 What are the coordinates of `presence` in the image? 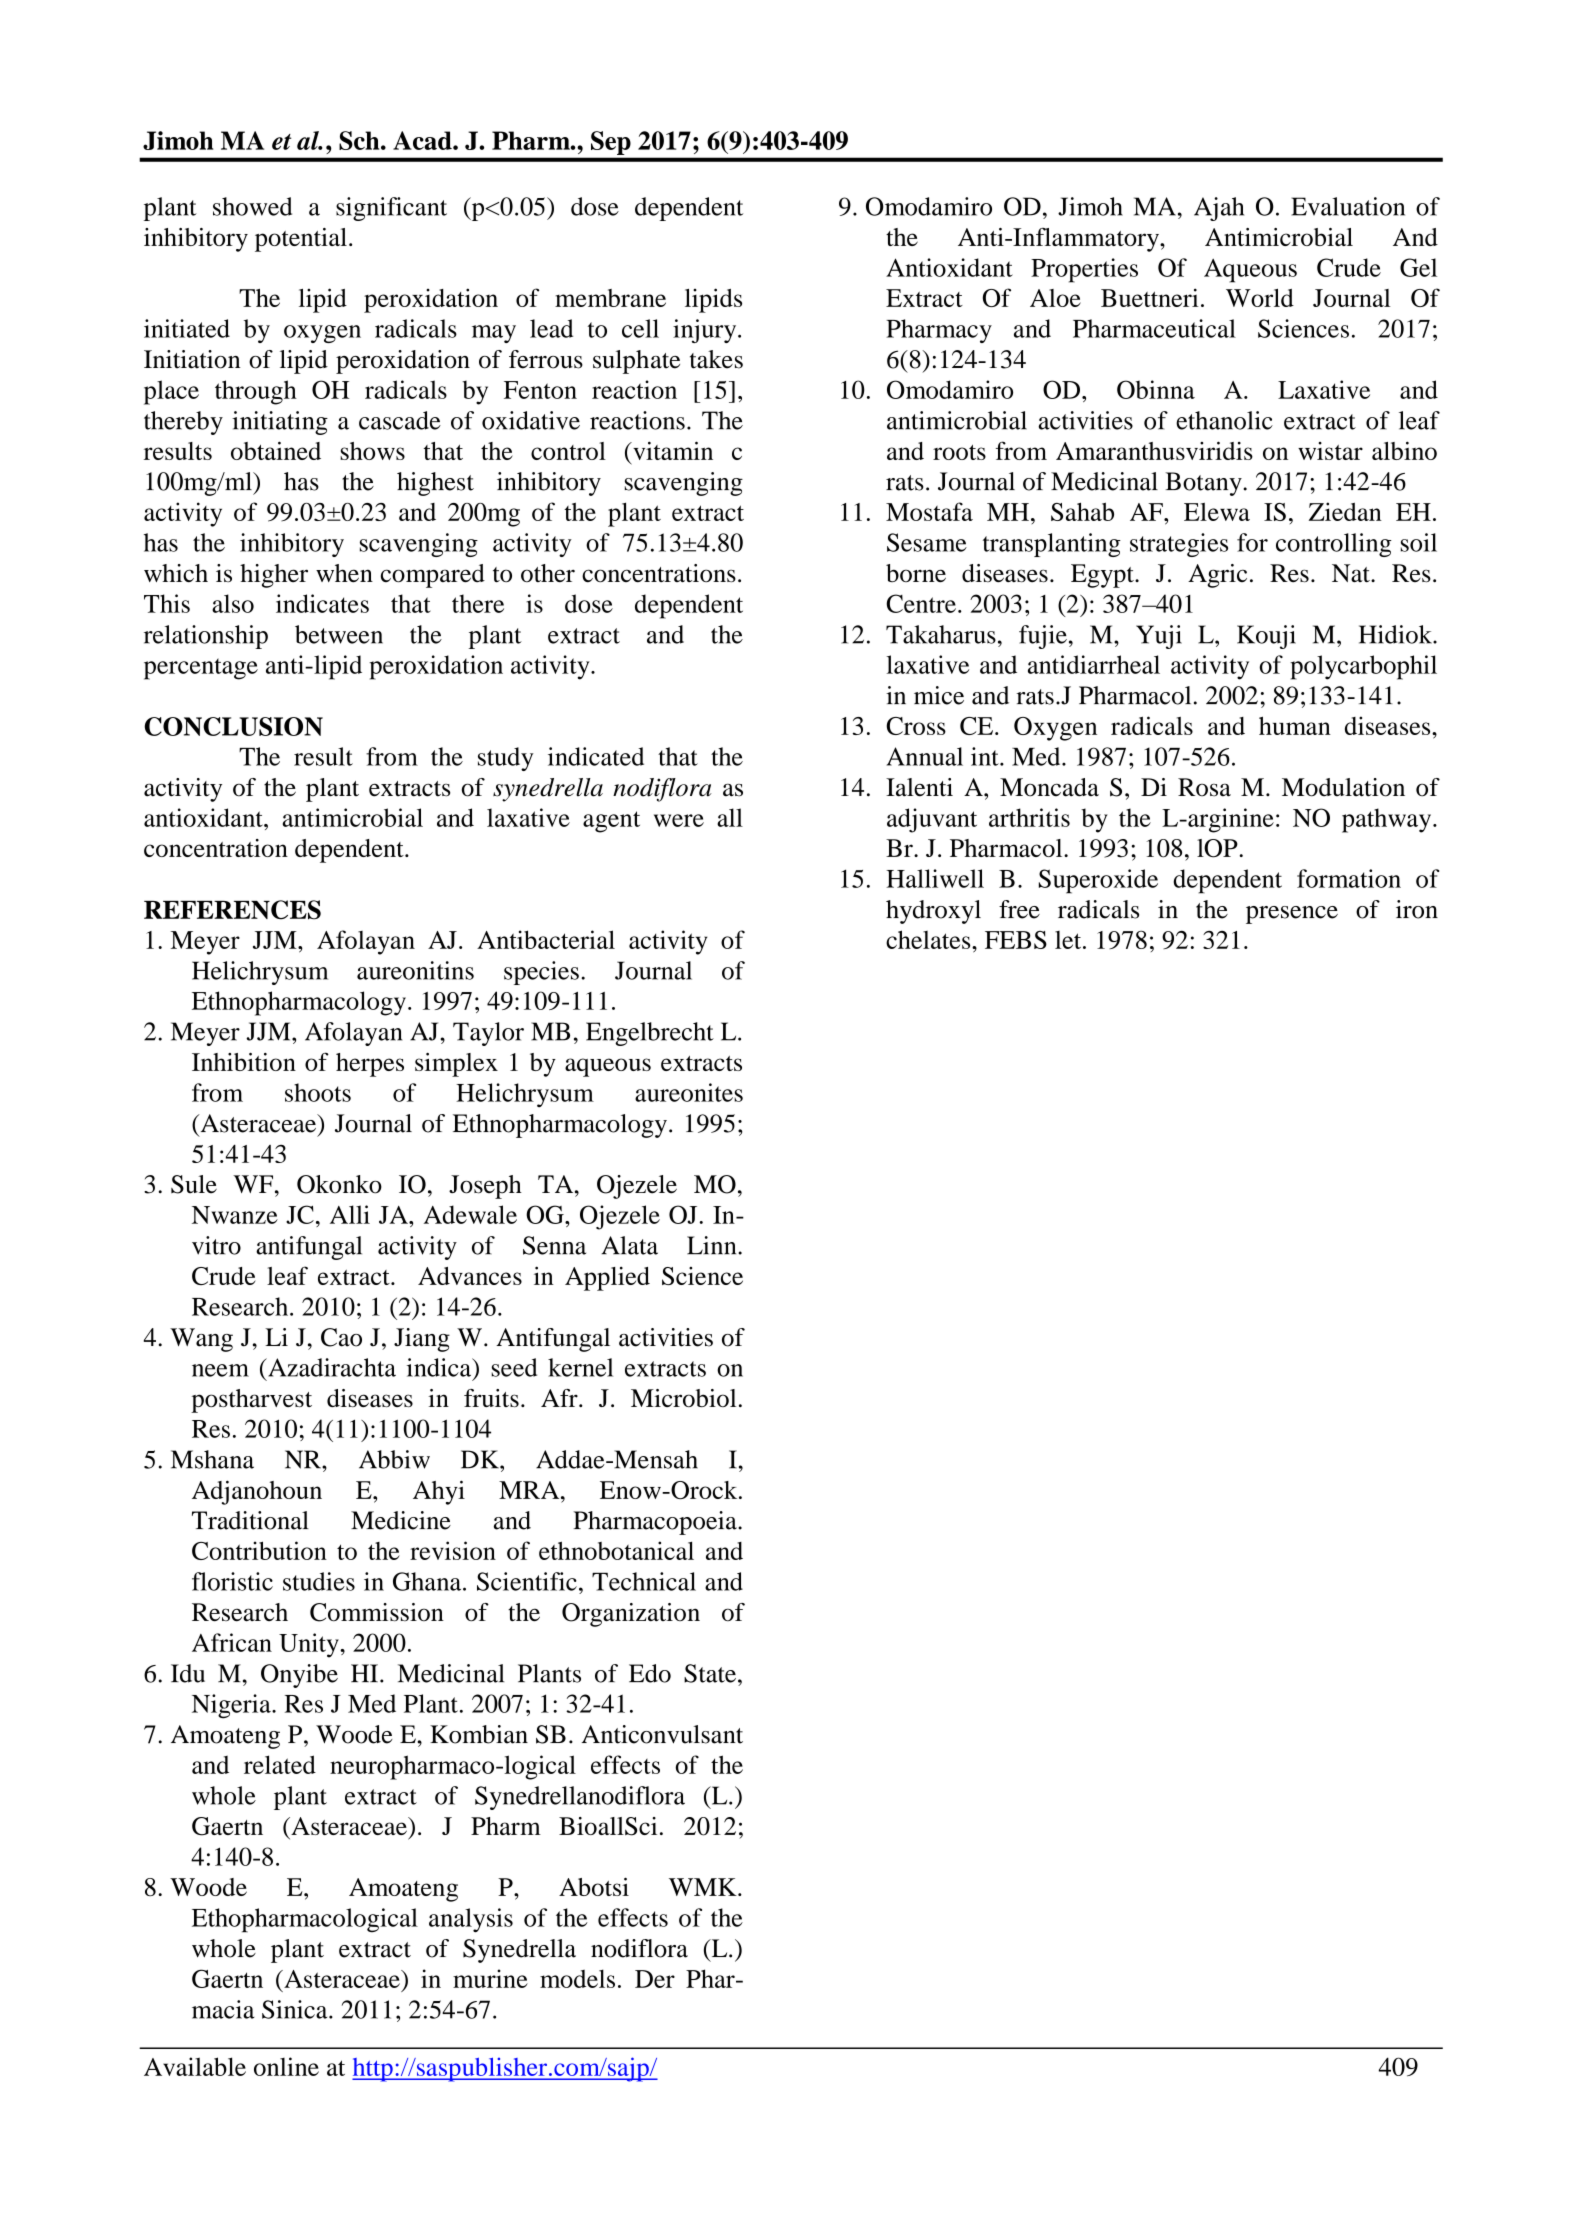 It's located at (1292, 915).
